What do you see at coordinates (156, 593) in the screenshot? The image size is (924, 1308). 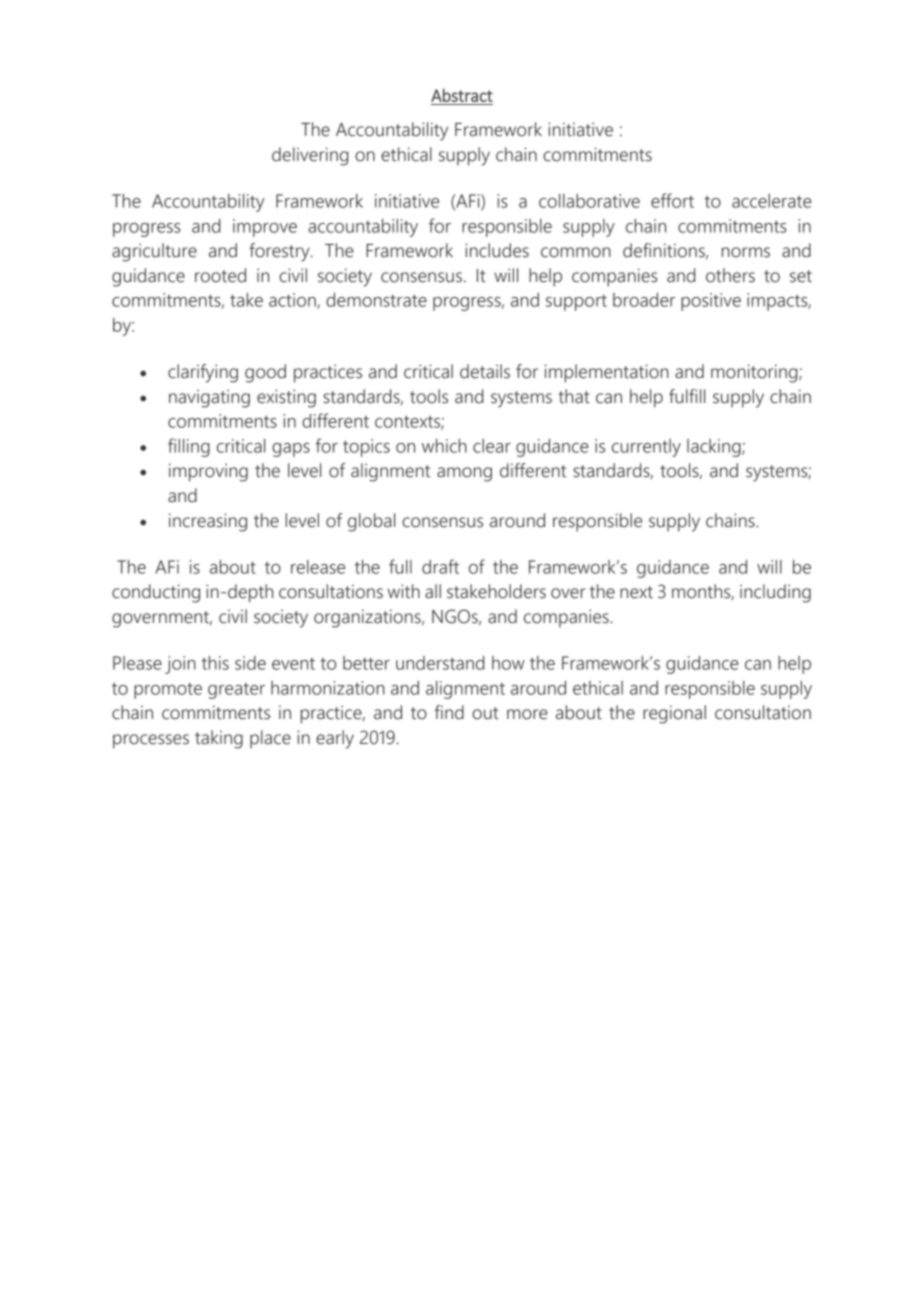 I see `conducting` at bounding box center [156, 593].
